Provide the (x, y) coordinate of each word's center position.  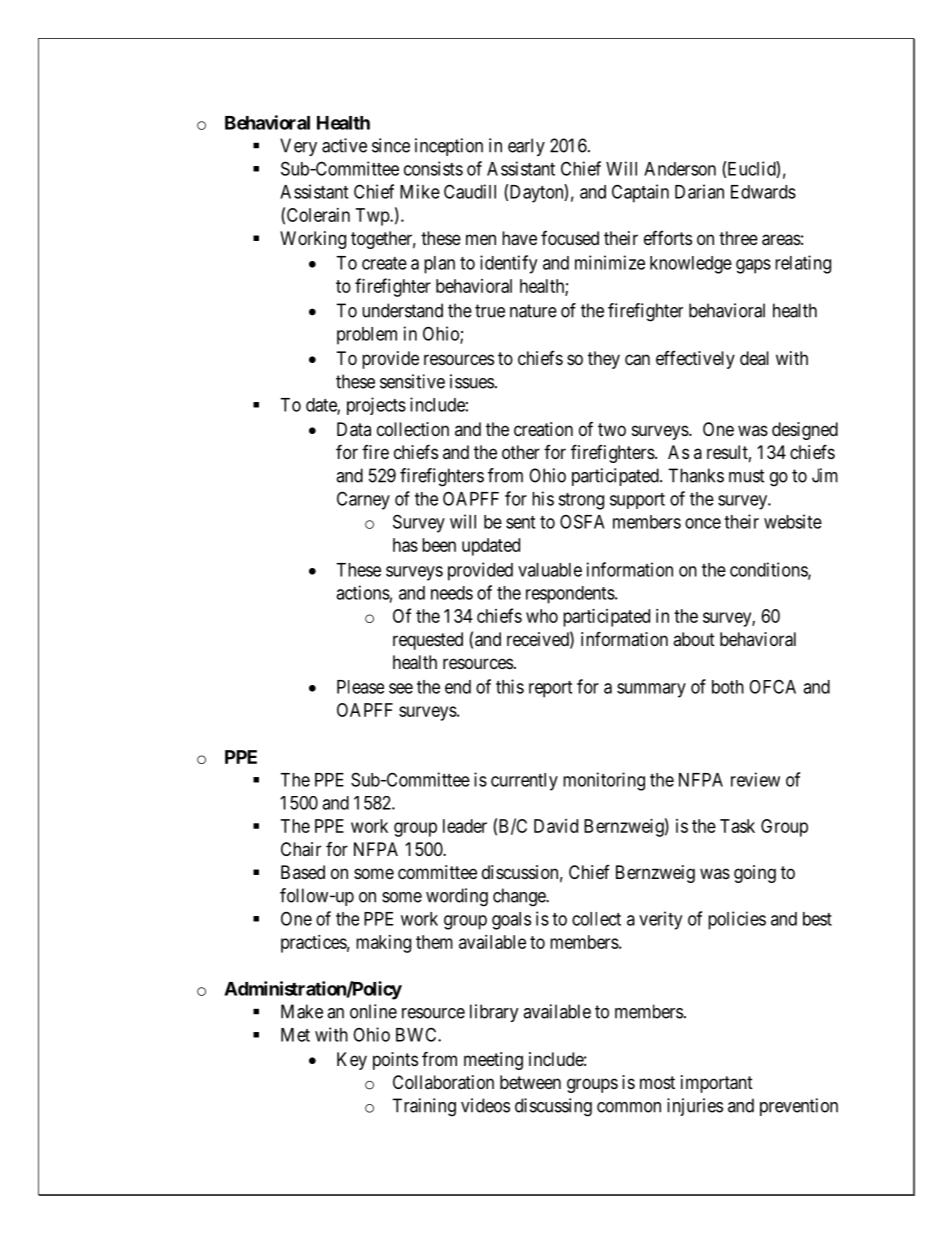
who (542, 616)
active (344, 145)
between (530, 1082)
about (694, 639)
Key (352, 1061)
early (526, 147)
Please (360, 687)
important (717, 1084)
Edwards (763, 192)
